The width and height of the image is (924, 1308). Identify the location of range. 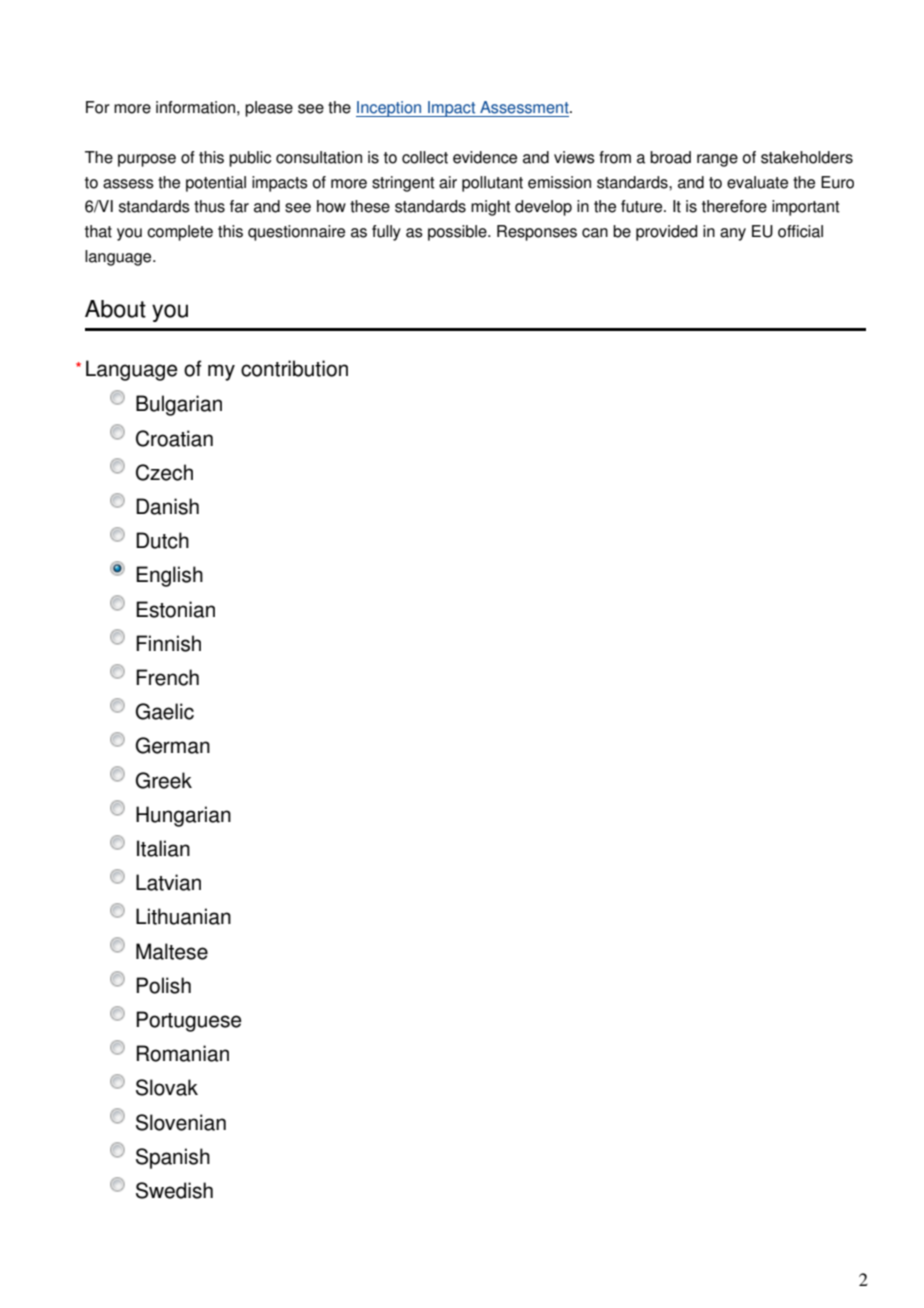
(717, 160).
